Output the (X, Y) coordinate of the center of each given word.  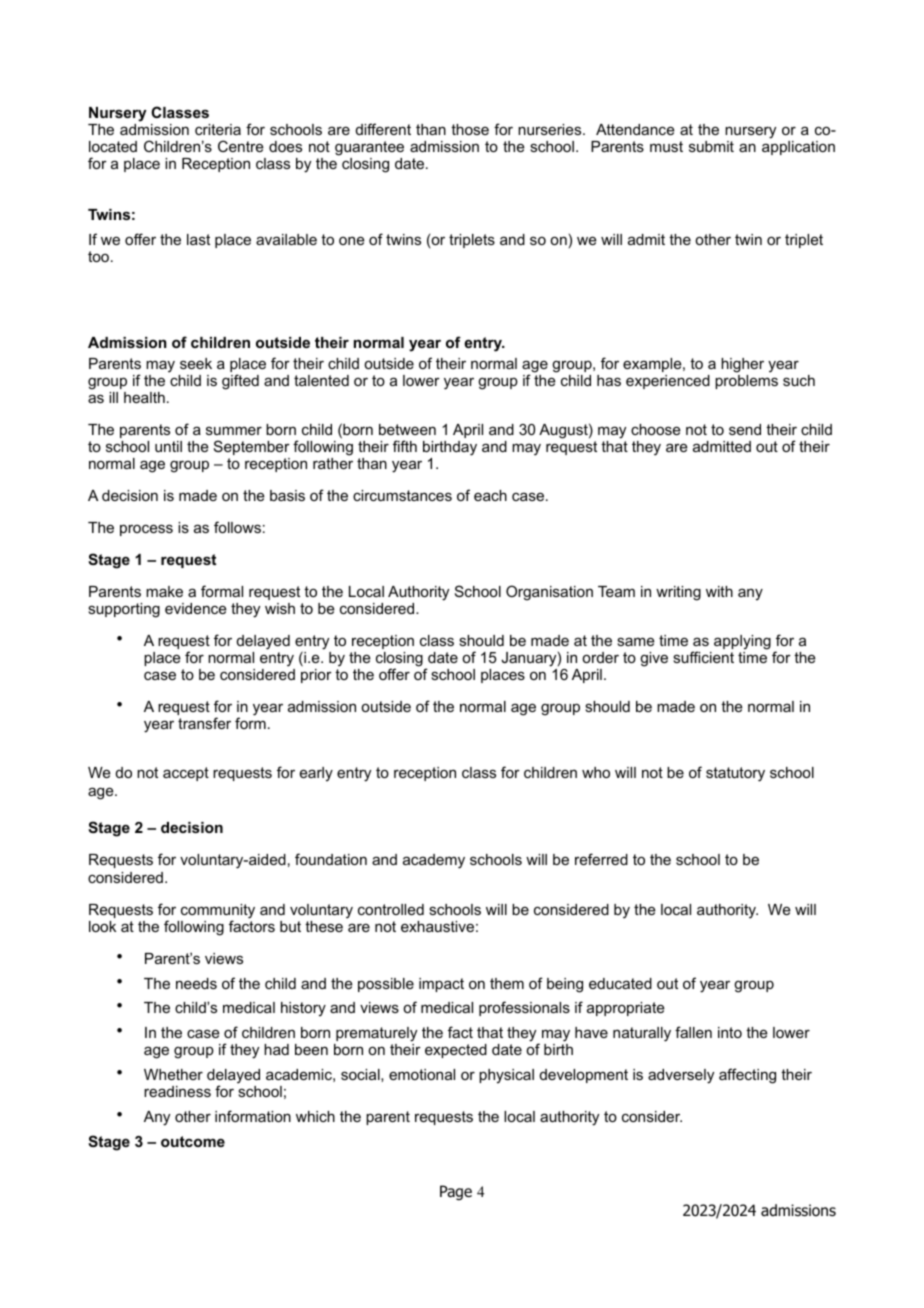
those (470, 129)
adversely (681, 1076)
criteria (218, 129)
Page (456, 1192)
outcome (193, 1141)
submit (711, 146)
